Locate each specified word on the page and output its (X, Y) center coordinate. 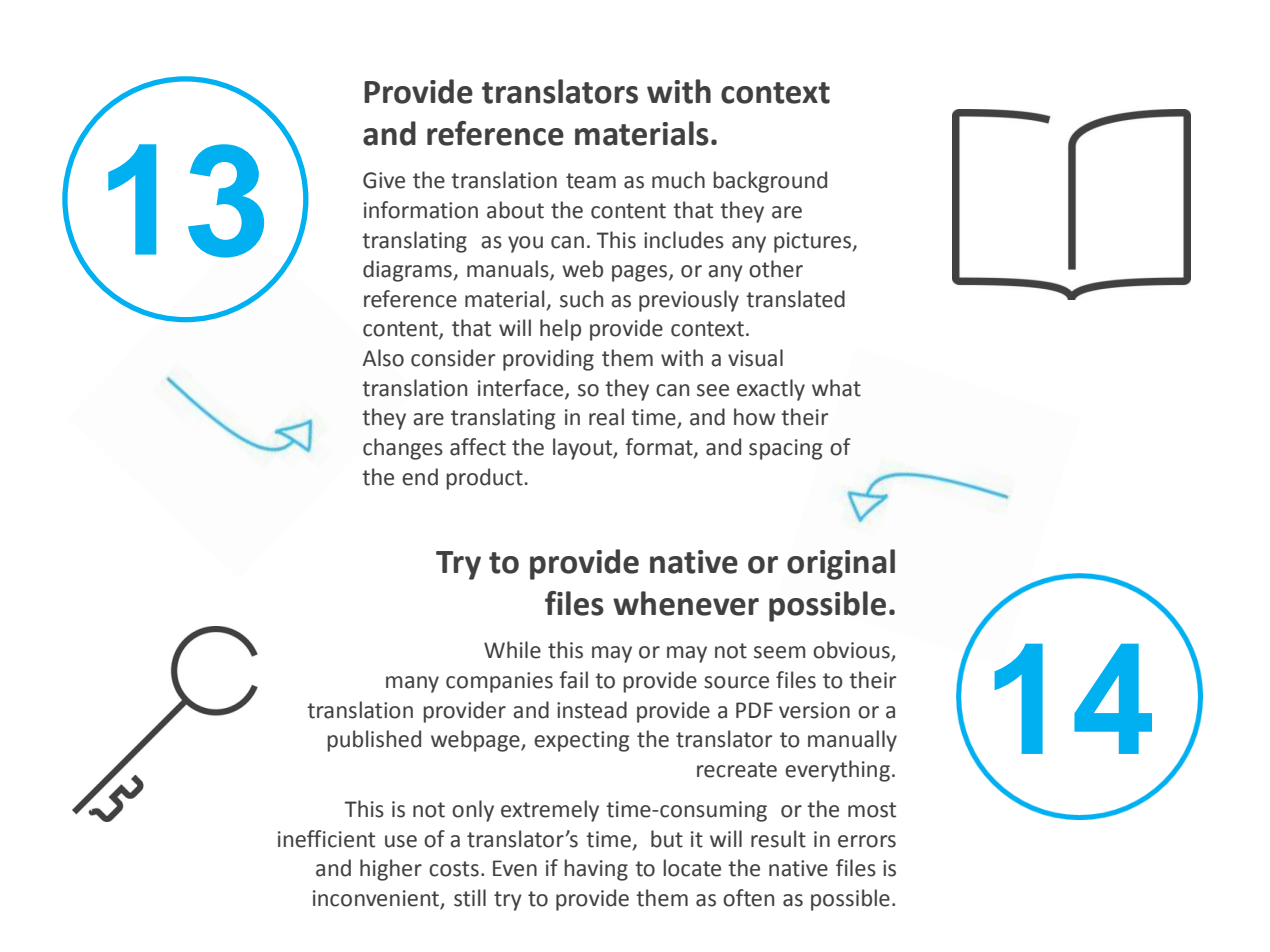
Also (383, 358)
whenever (686, 603)
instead (592, 710)
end (420, 477)
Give (384, 180)
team (591, 181)
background (770, 182)
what (836, 388)
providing (548, 360)
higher (391, 870)
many (412, 684)
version (814, 710)
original (841, 564)
